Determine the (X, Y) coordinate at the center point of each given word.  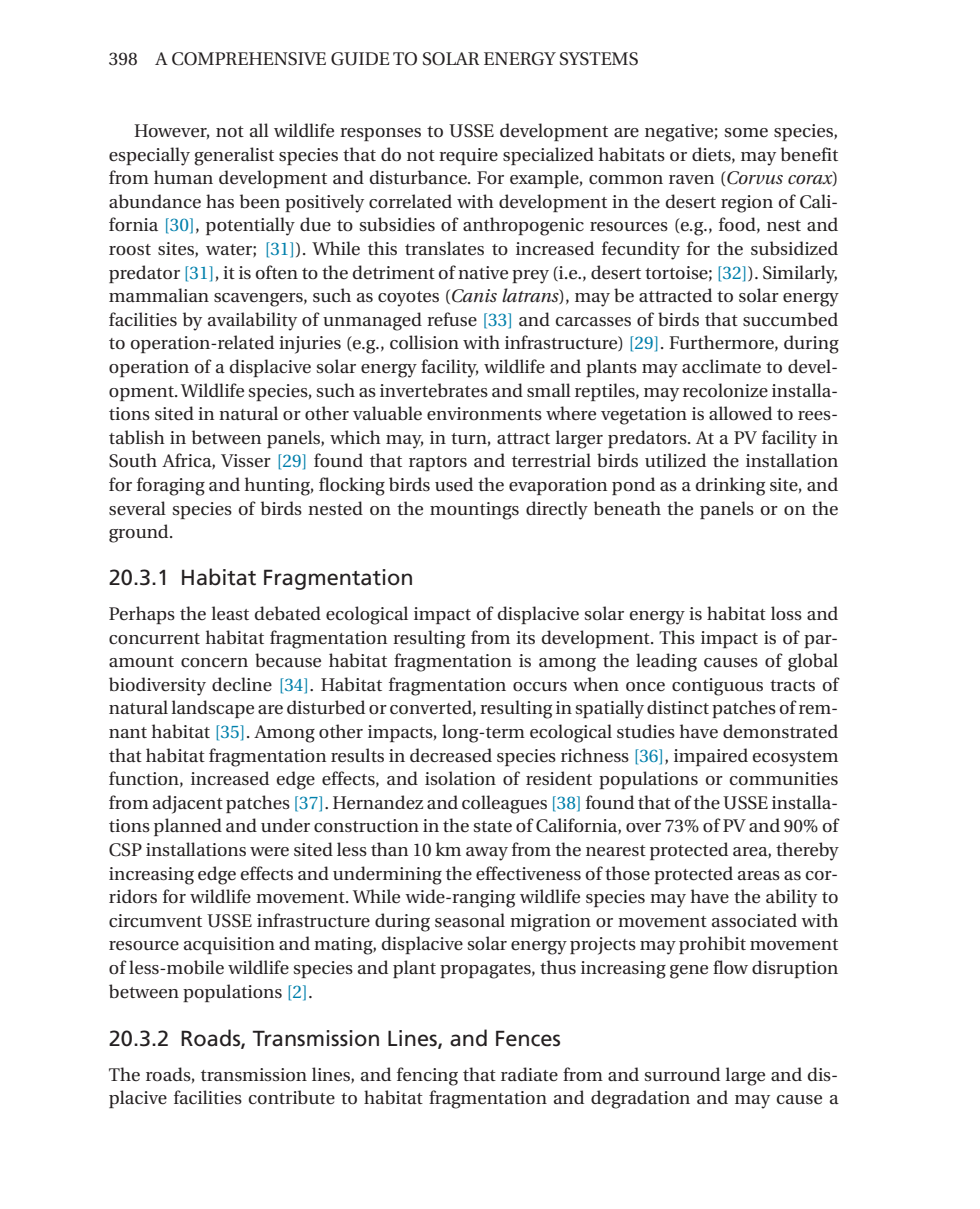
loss (786, 613)
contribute (292, 1097)
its (525, 637)
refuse (452, 319)
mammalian (159, 295)
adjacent (188, 804)
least (230, 613)
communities (784, 779)
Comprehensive (249, 59)
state (492, 826)
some (746, 133)
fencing (427, 1076)
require (468, 156)
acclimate (721, 366)
